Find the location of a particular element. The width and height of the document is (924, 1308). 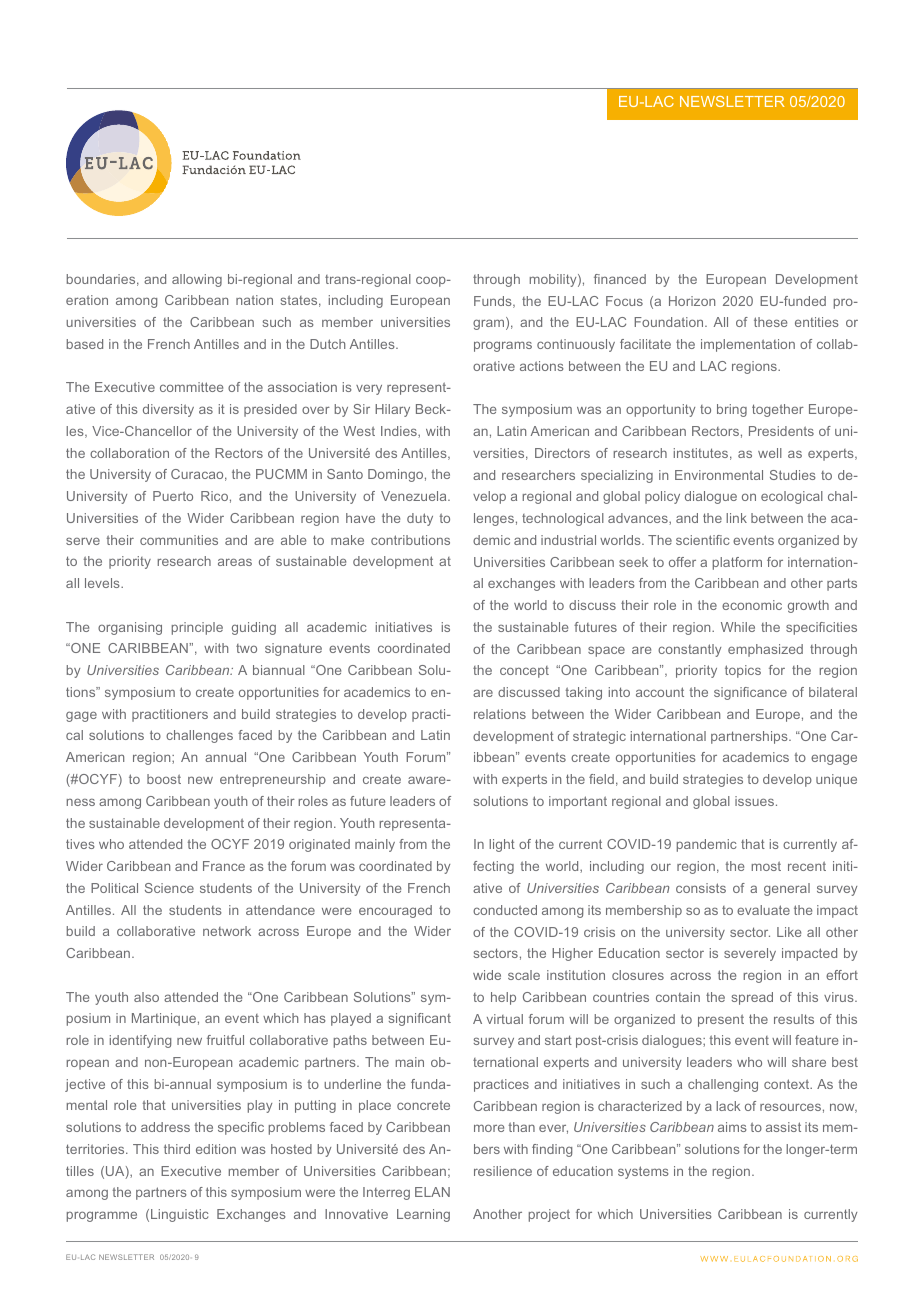

ELAN is located at coordinates (432, 1192).
